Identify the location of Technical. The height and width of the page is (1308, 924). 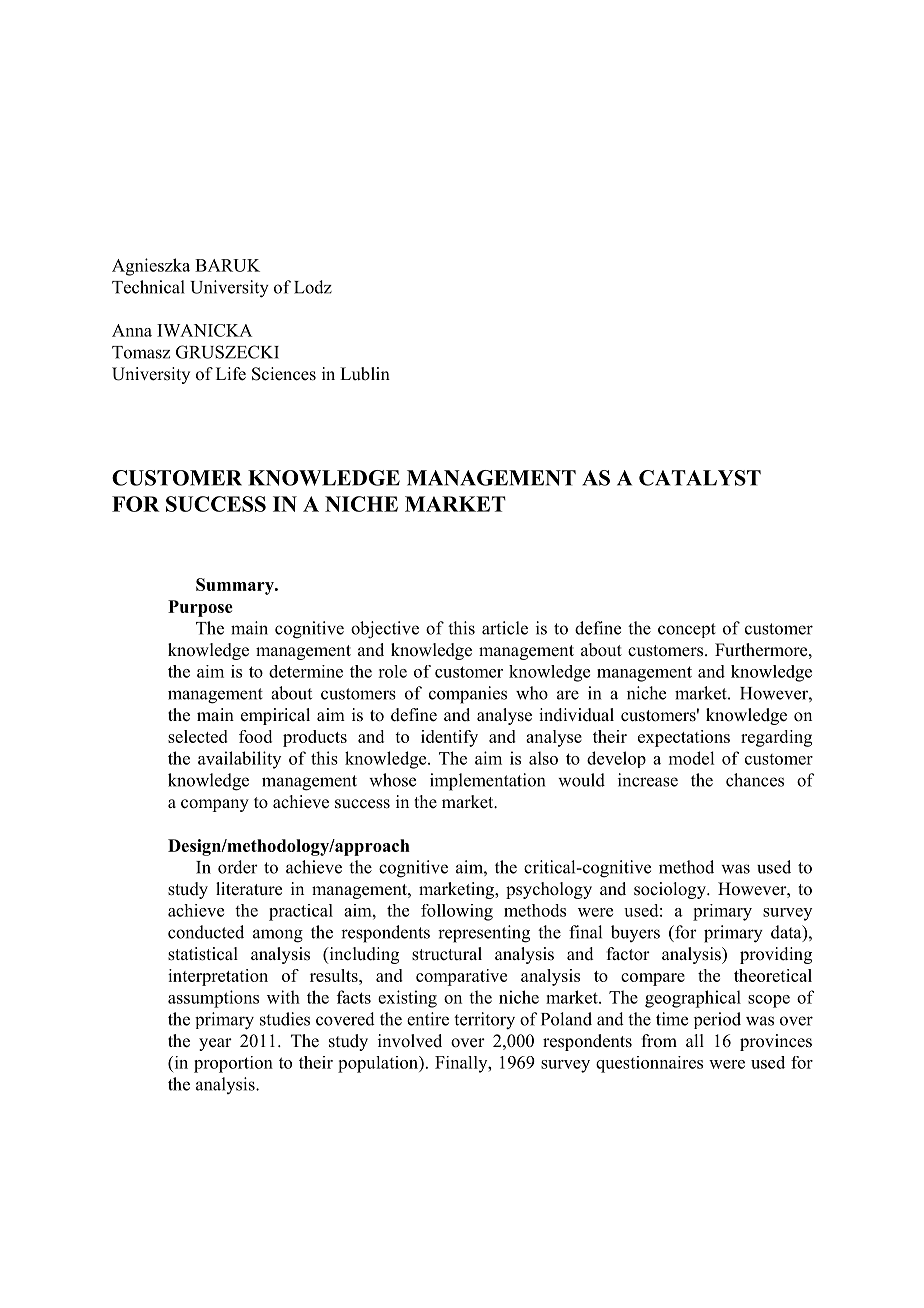
(148, 287).
